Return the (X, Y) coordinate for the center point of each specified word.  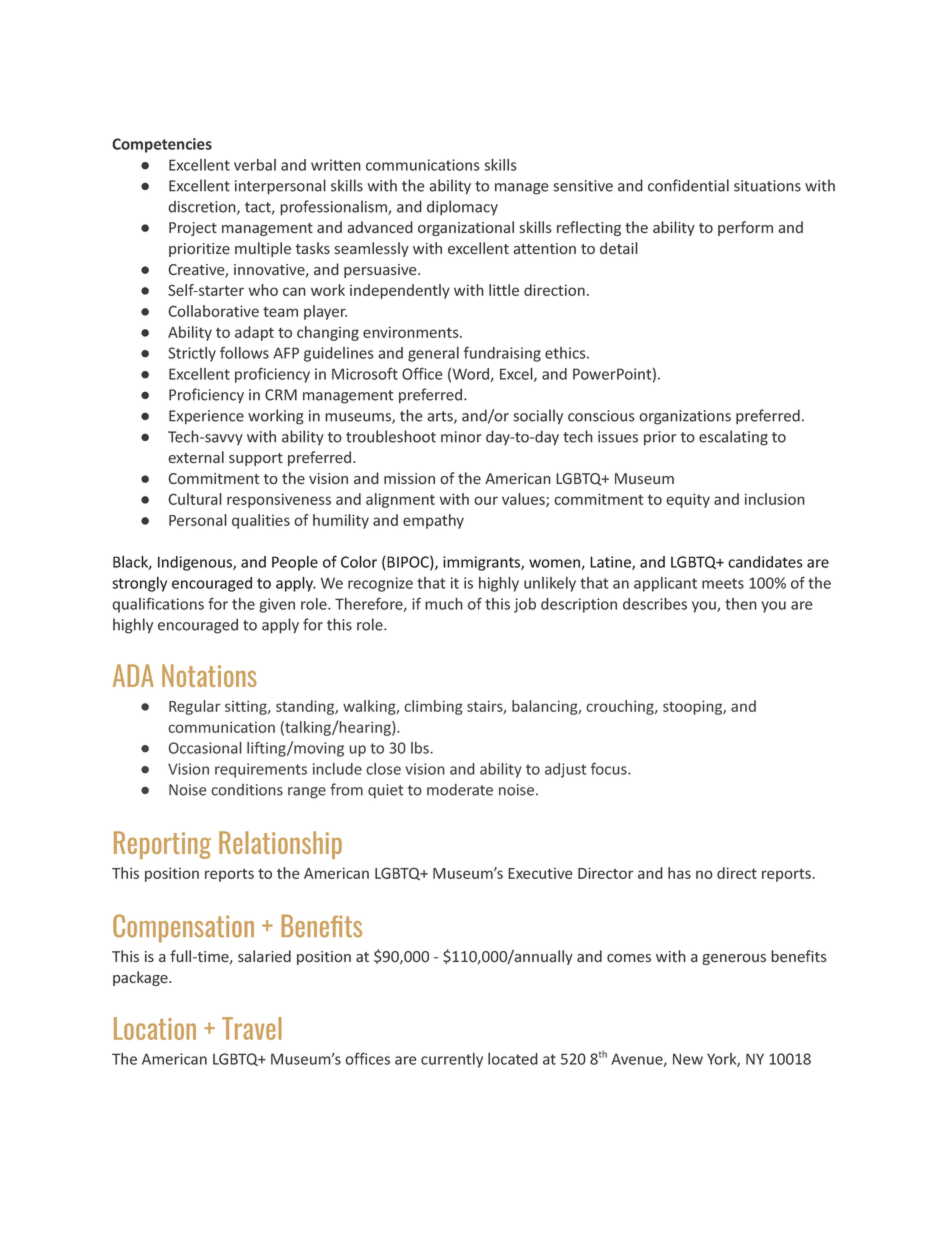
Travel (252, 1028)
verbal (255, 165)
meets (723, 583)
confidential (688, 185)
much (444, 604)
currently (452, 1060)
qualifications (158, 605)
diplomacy (462, 208)
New (688, 1059)
